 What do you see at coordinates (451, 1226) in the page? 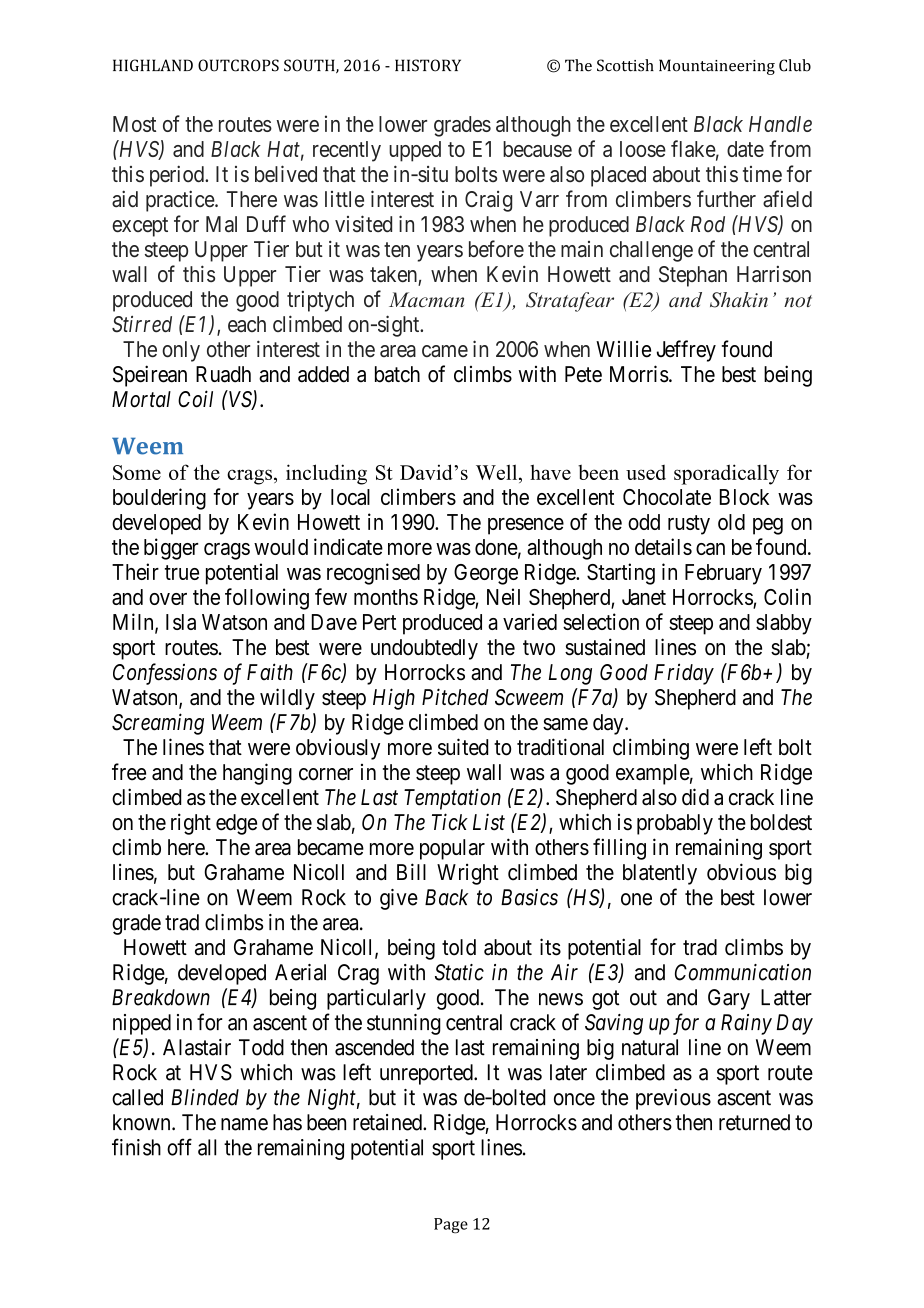
I see `Page` at bounding box center [451, 1226].
